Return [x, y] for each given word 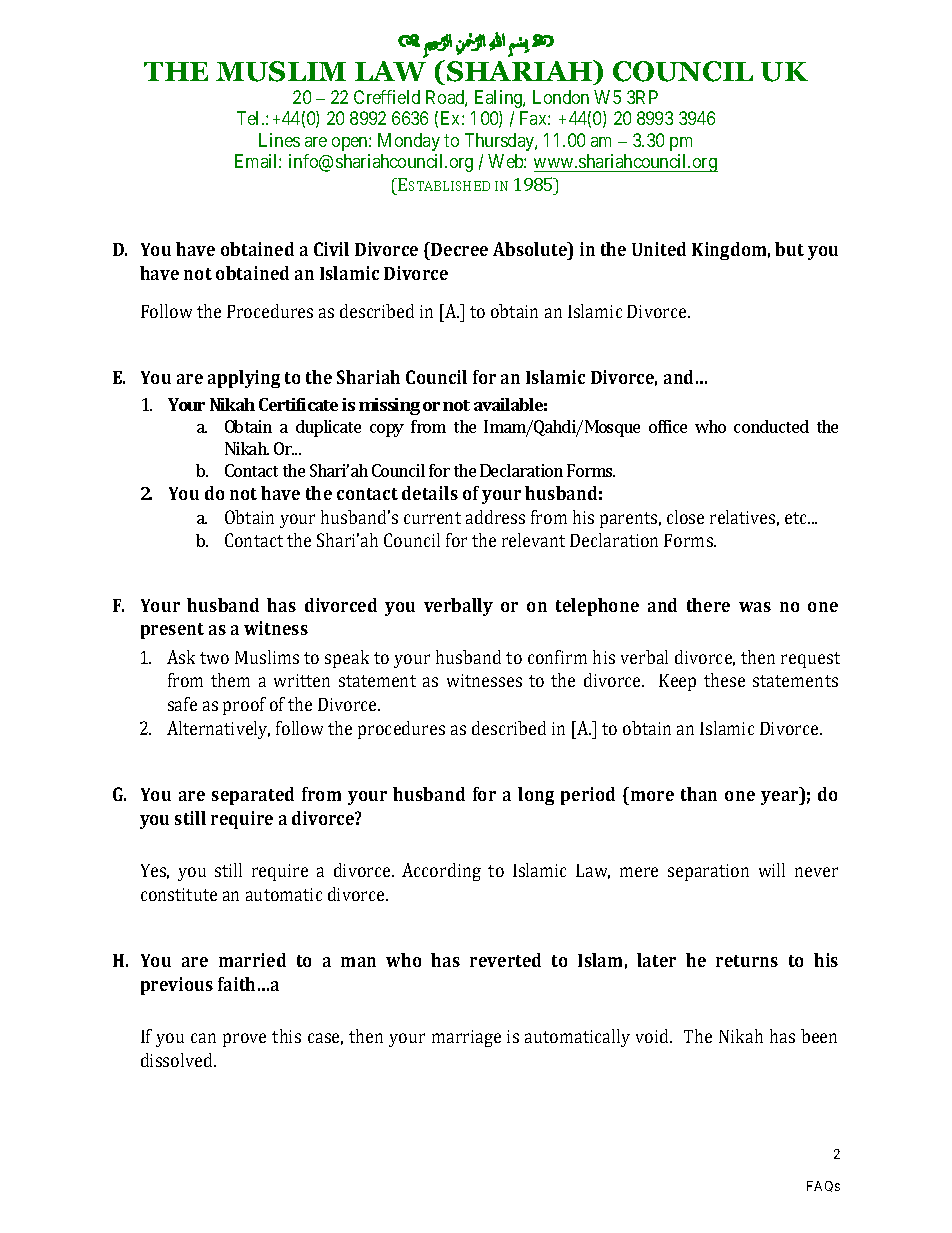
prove [244, 1040]
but [789, 249]
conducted [771, 426]
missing [389, 406]
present [172, 631]
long [536, 796]
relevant [533, 540]
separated [253, 796]
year [781, 798]
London [561, 97]
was [755, 607]
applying [244, 379]
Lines [279, 140]
